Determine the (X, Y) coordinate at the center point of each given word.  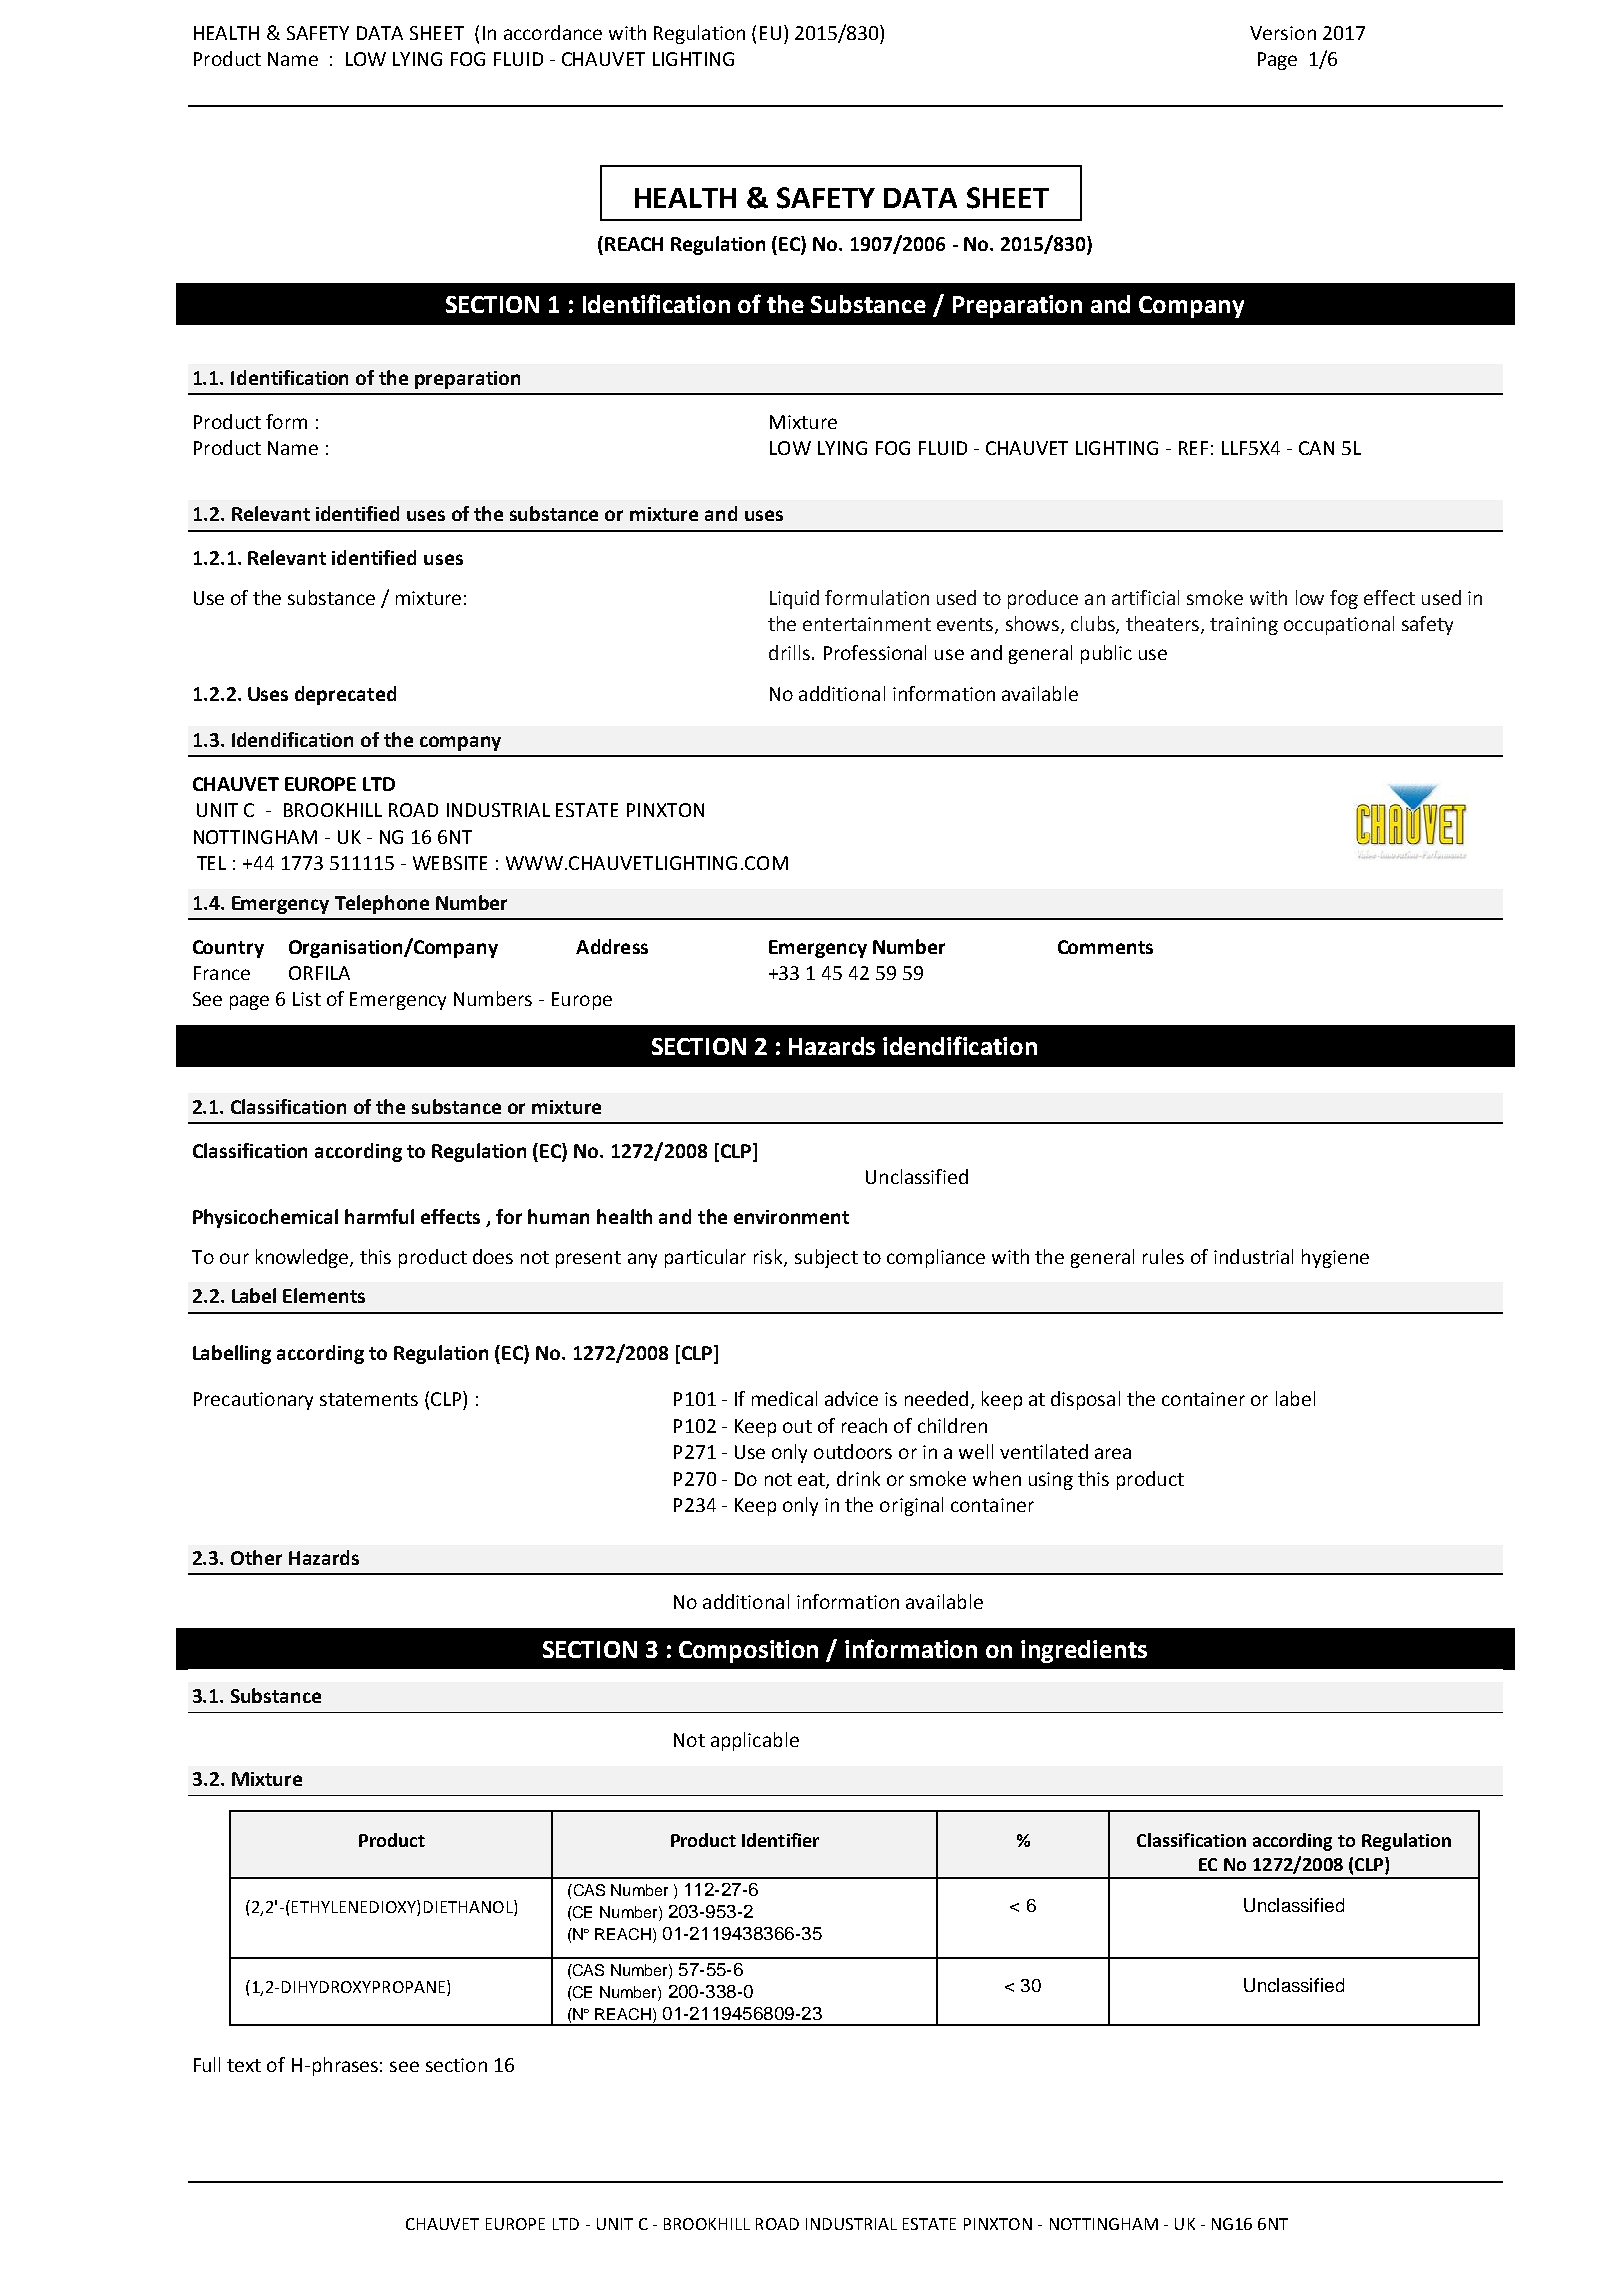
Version (1283, 33)
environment (791, 1217)
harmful (379, 1216)
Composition (748, 1651)
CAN (1316, 448)
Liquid (794, 599)
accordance (553, 32)
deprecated (345, 695)
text (244, 2065)
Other (256, 1557)
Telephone (382, 904)
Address (612, 946)
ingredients (1084, 1651)
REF (1193, 448)
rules (1163, 1256)
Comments (1105, 947)
